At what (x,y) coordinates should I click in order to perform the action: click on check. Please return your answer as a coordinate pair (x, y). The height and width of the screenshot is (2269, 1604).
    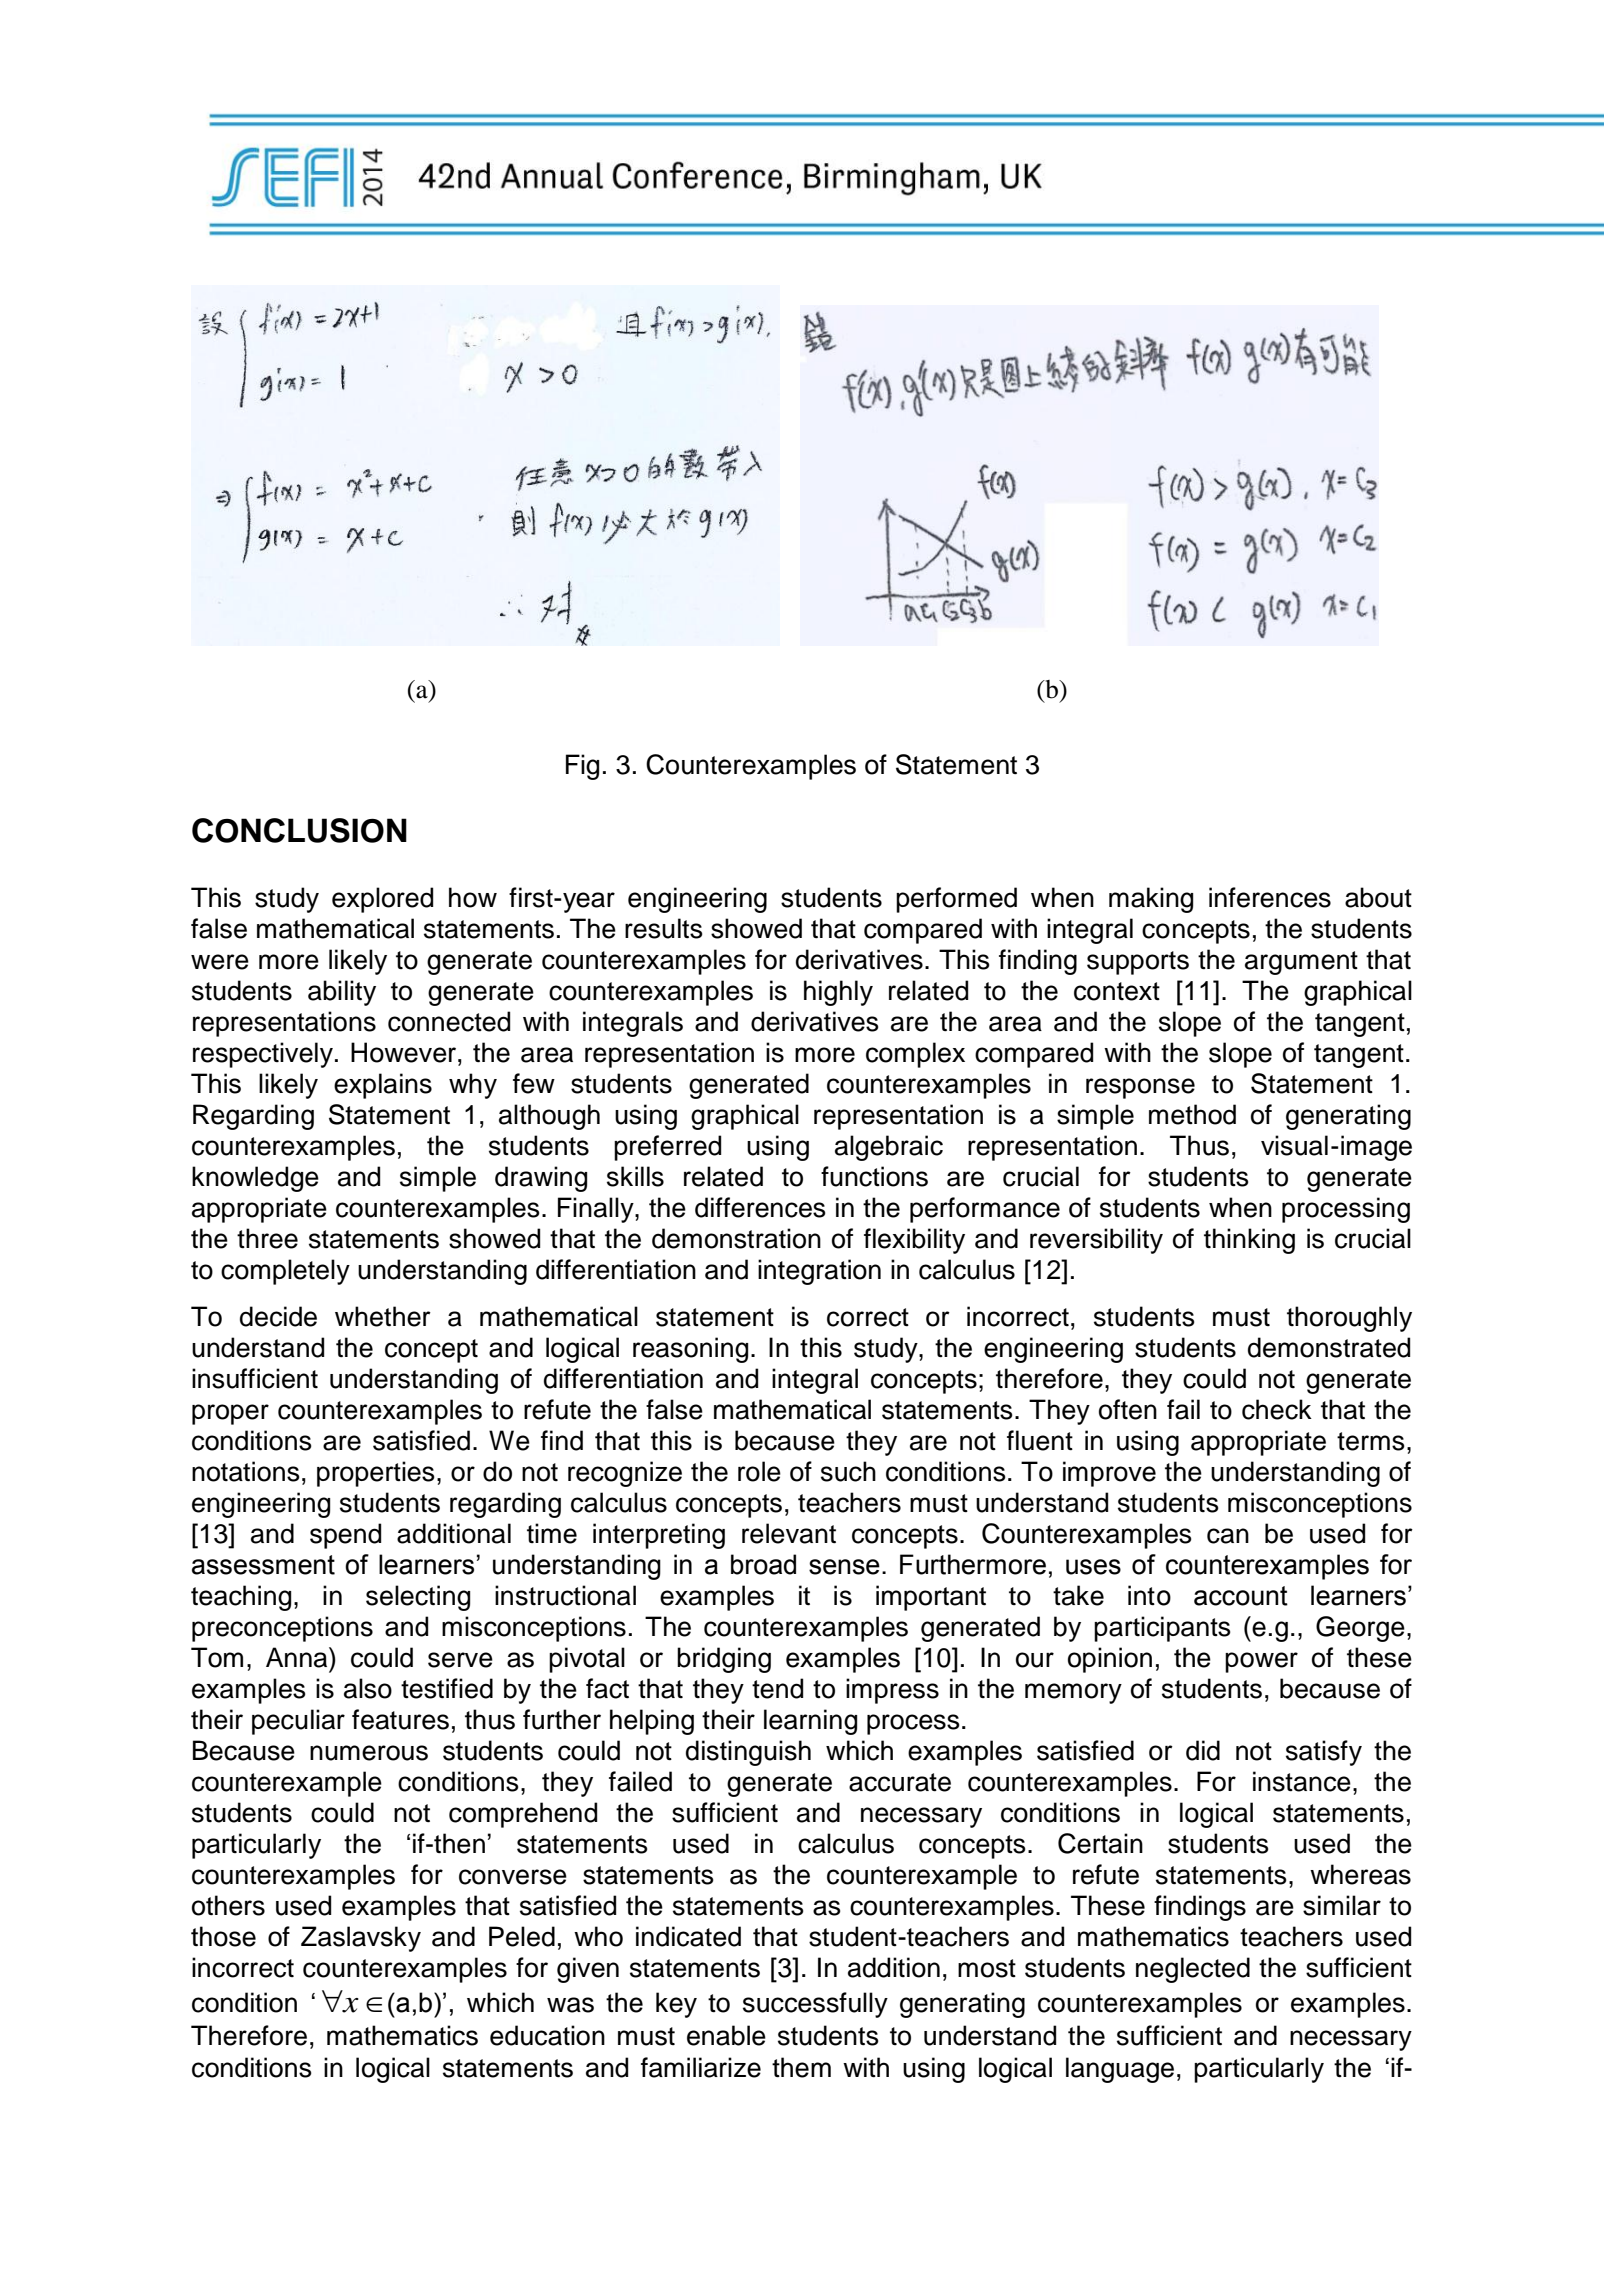
    Looking at the image, I should click on (1277, 1409).
